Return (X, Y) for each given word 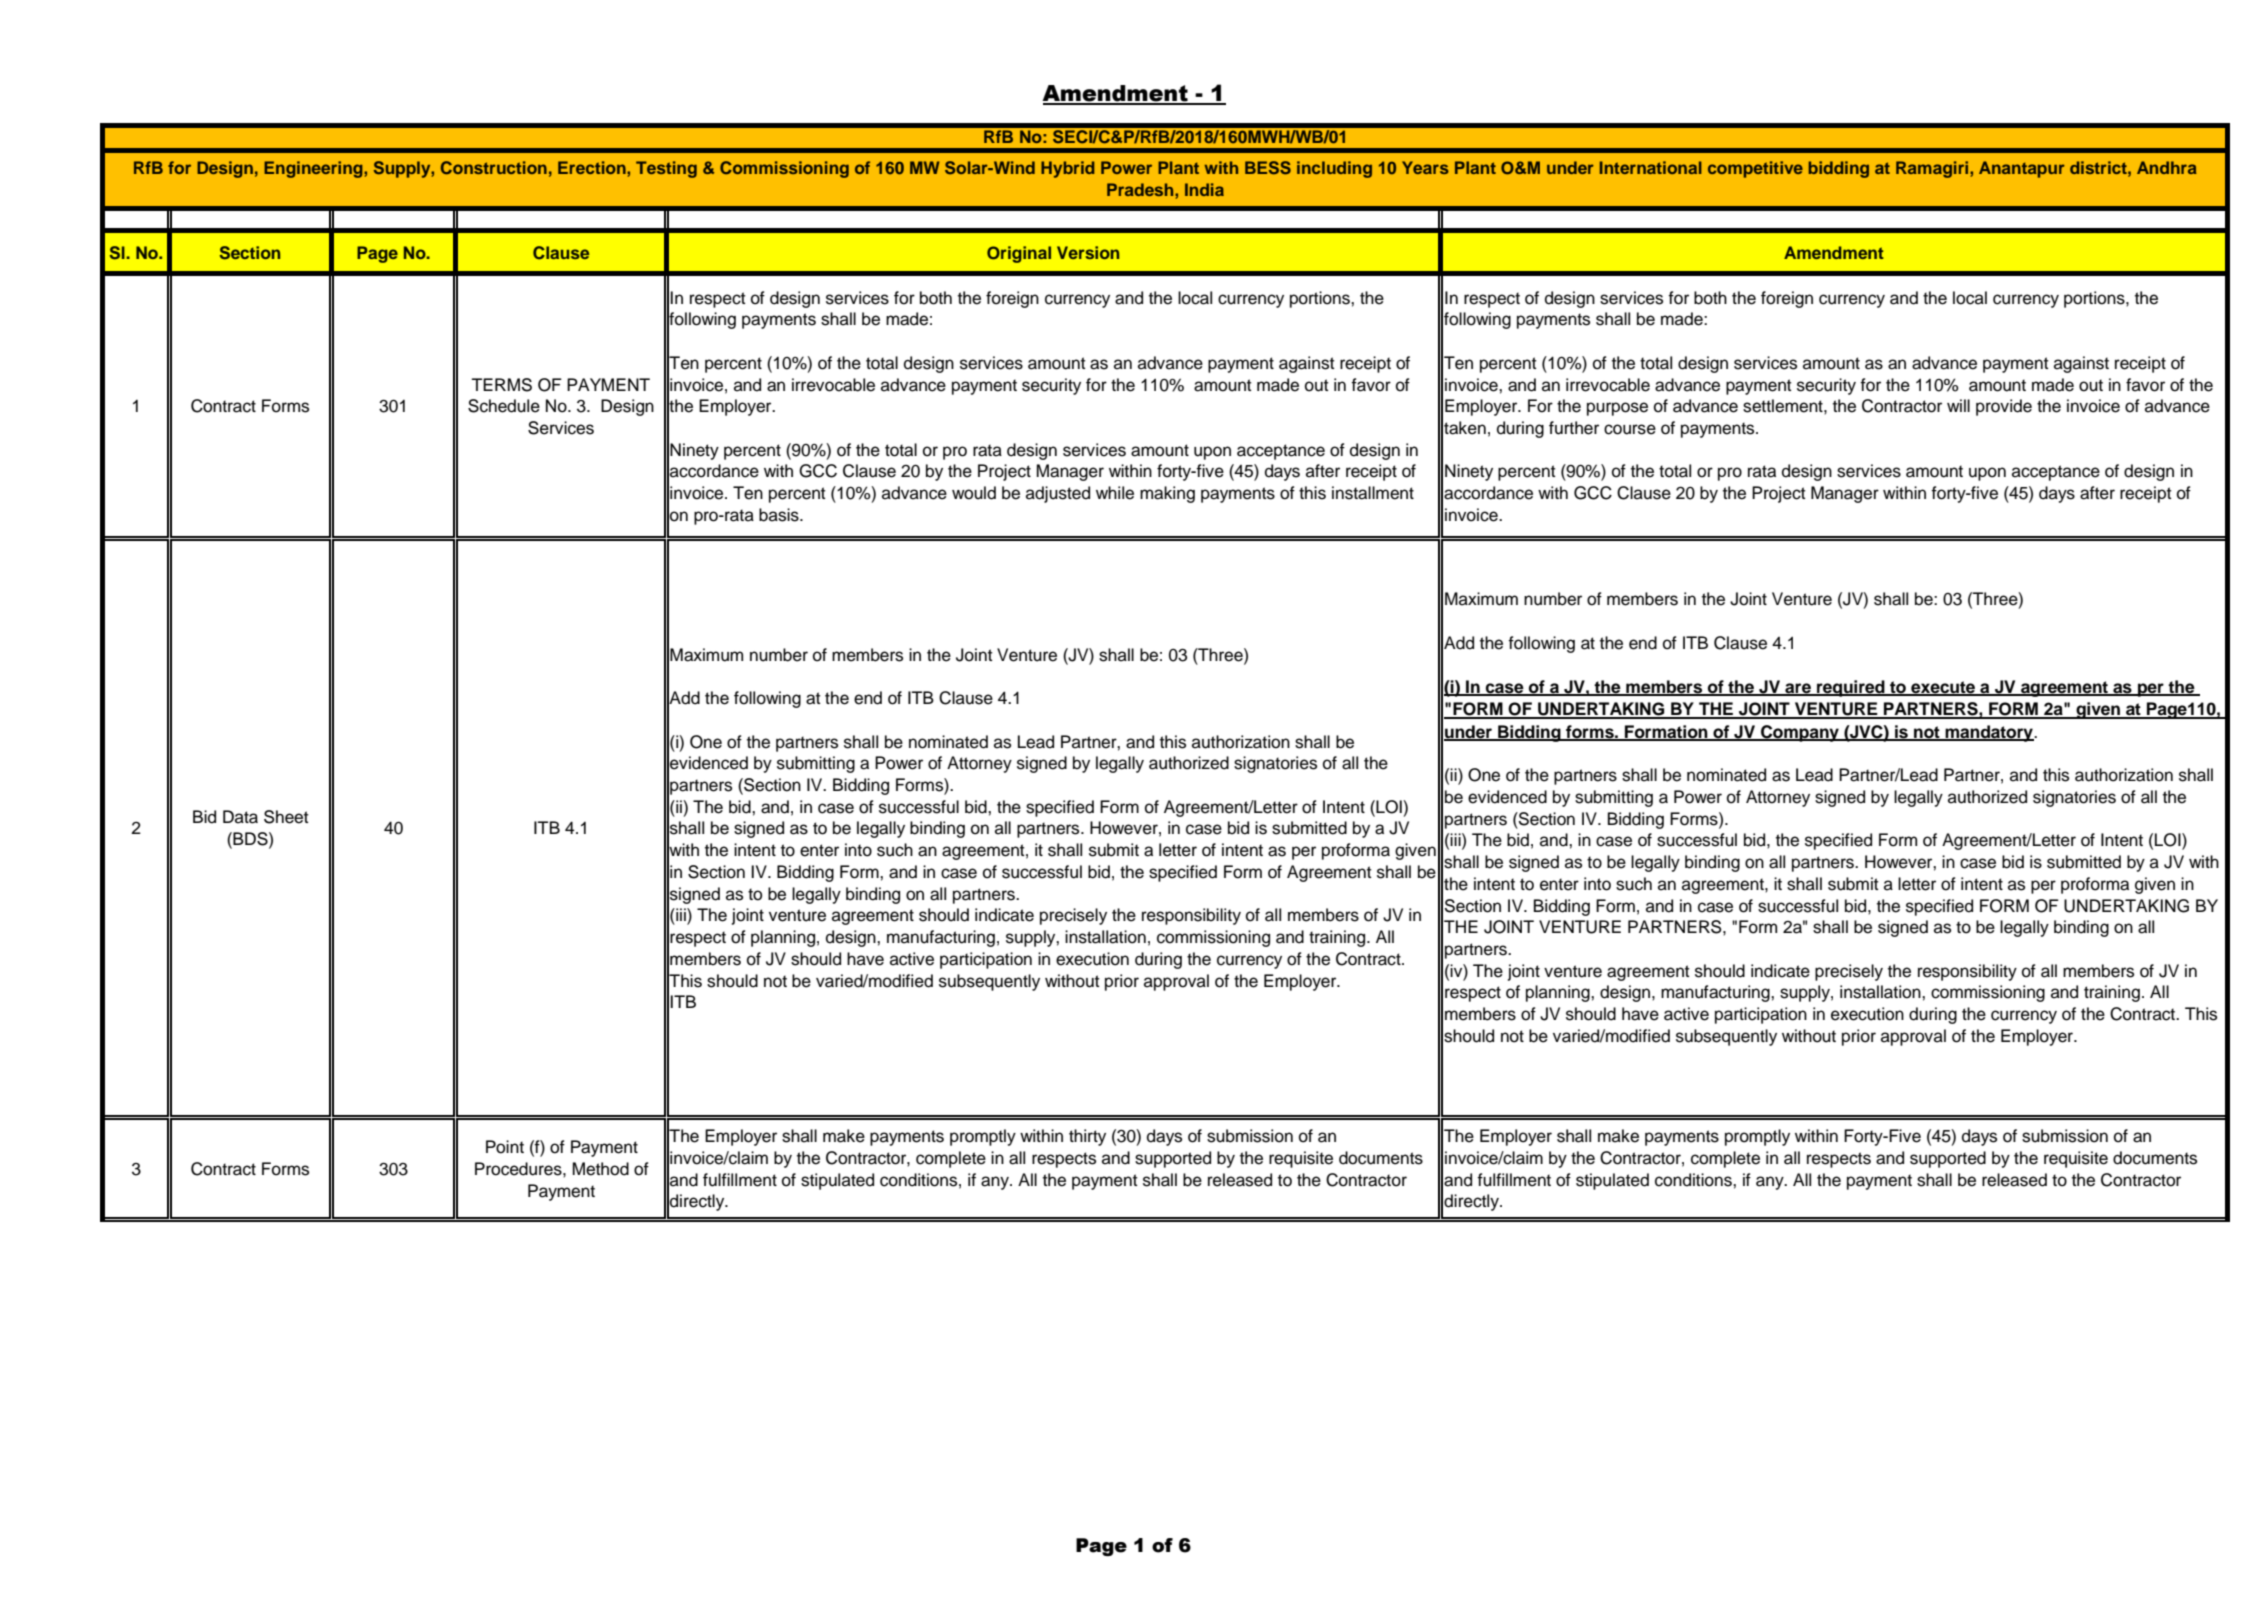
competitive (1755, 169)
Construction (494, 168)
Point (505, 1147)
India (1204, 189)
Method (601, 1169)
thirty (1087, 1137)
